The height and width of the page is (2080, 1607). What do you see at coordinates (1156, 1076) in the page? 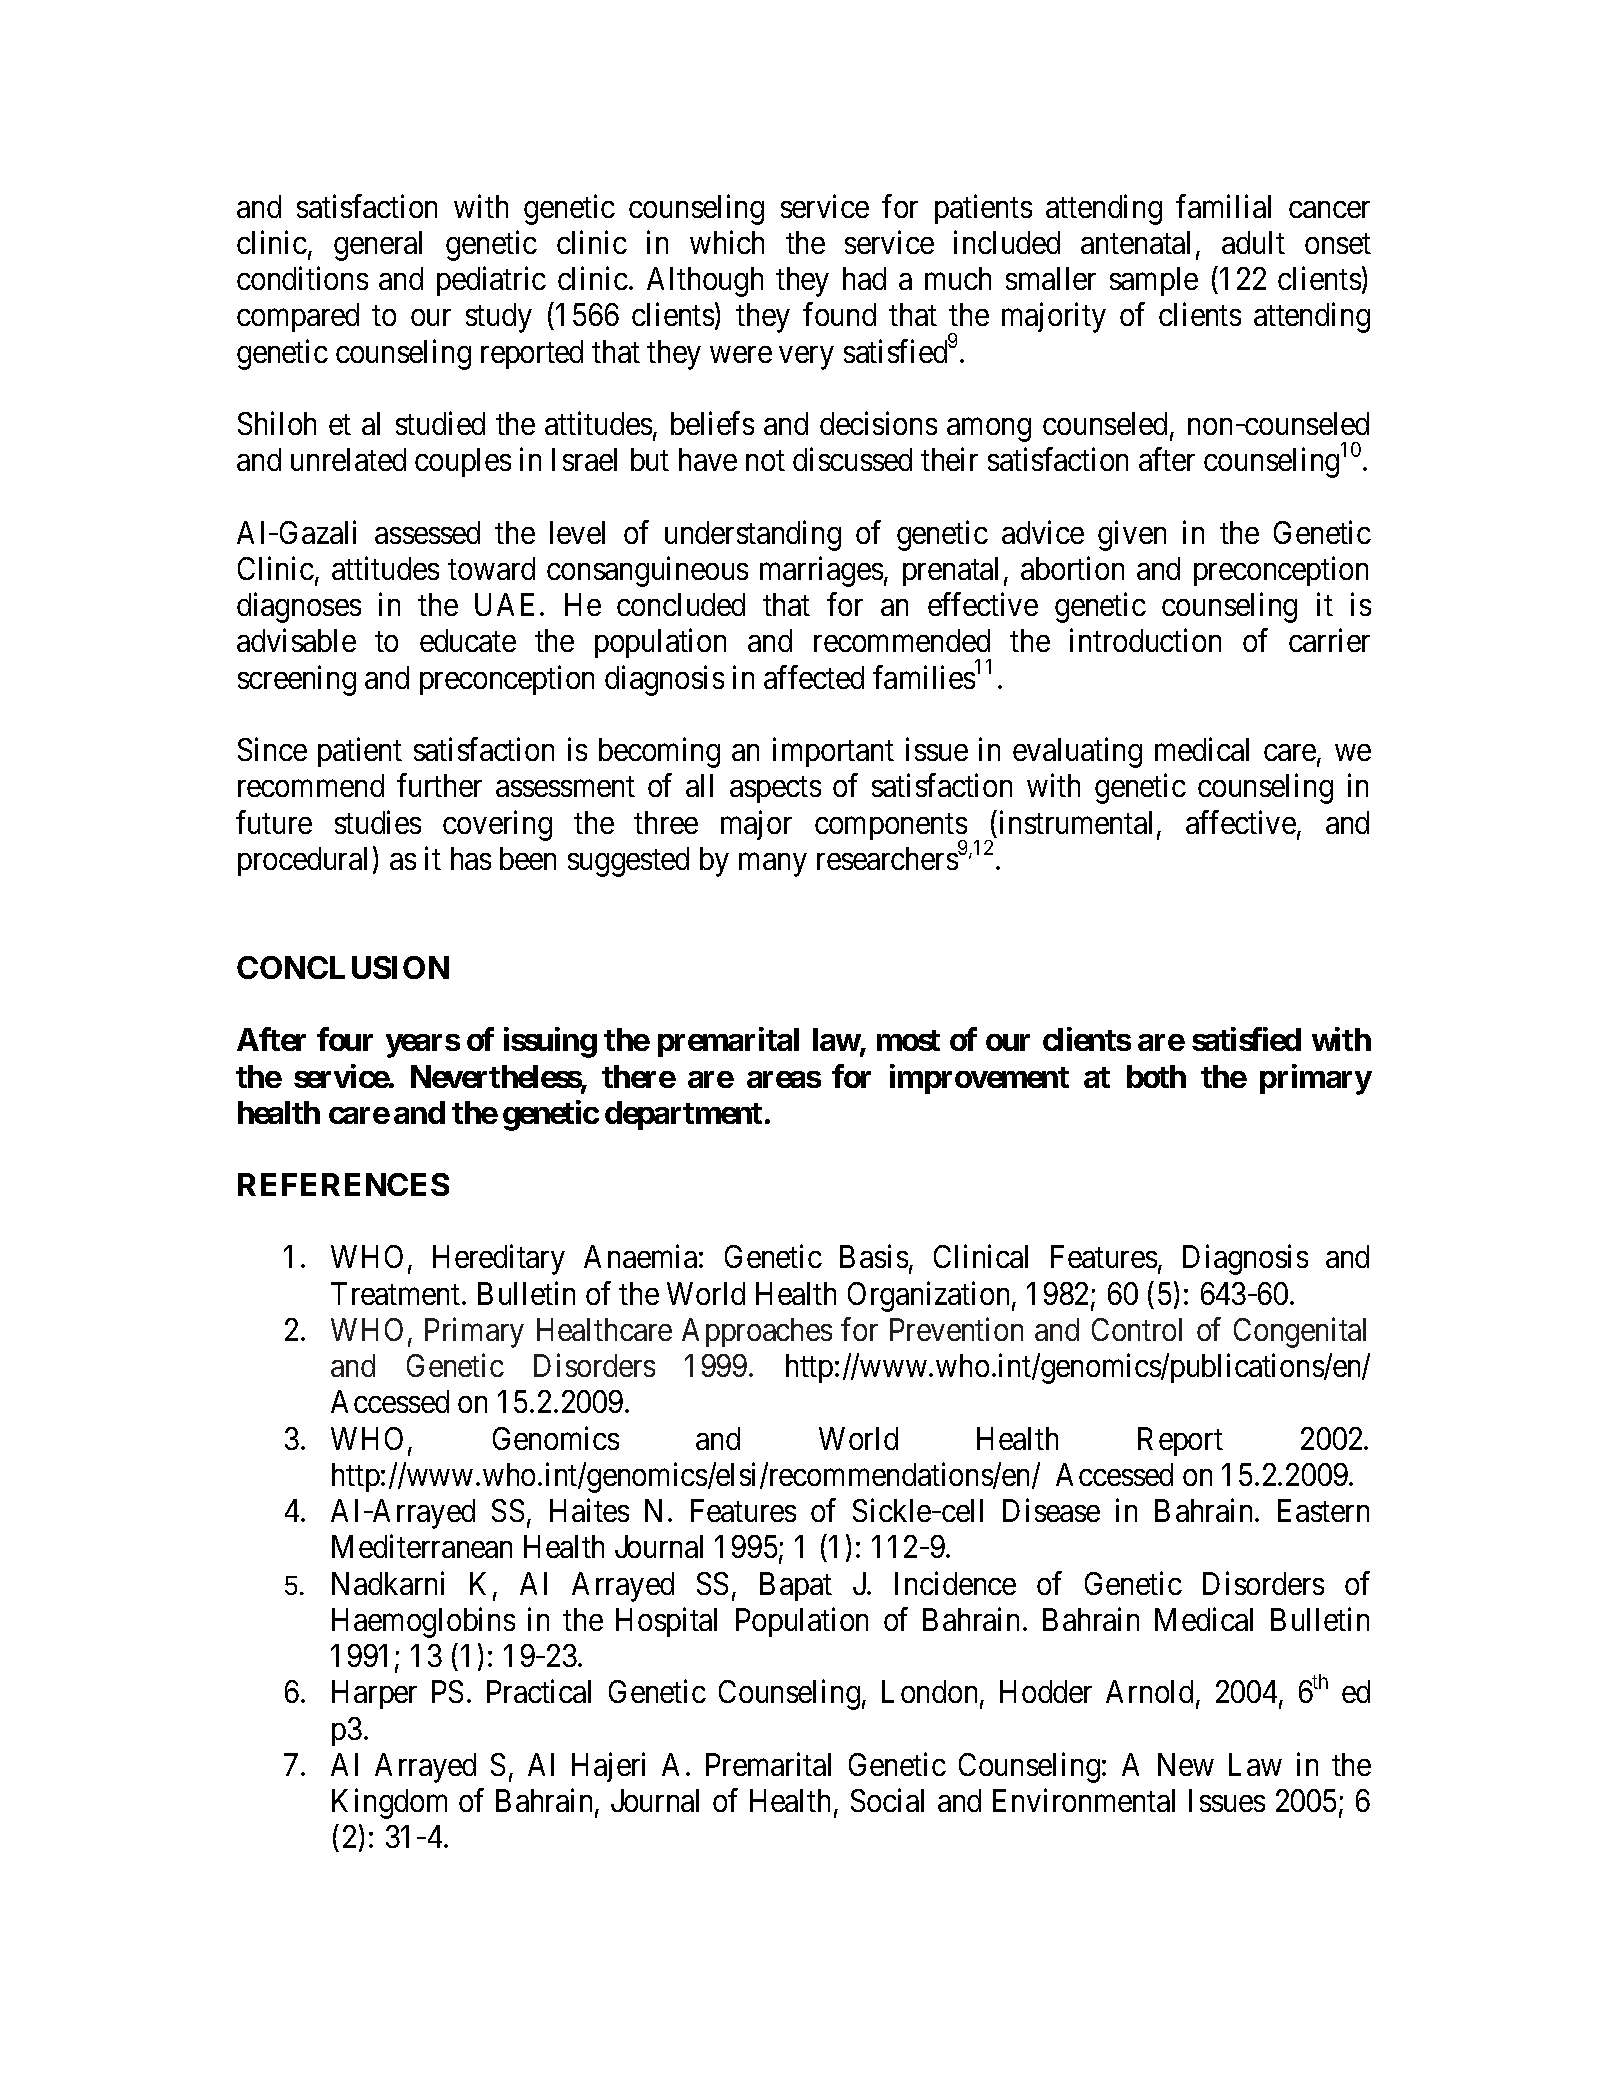
I see `both` at bounding box center [1156, 1076].
